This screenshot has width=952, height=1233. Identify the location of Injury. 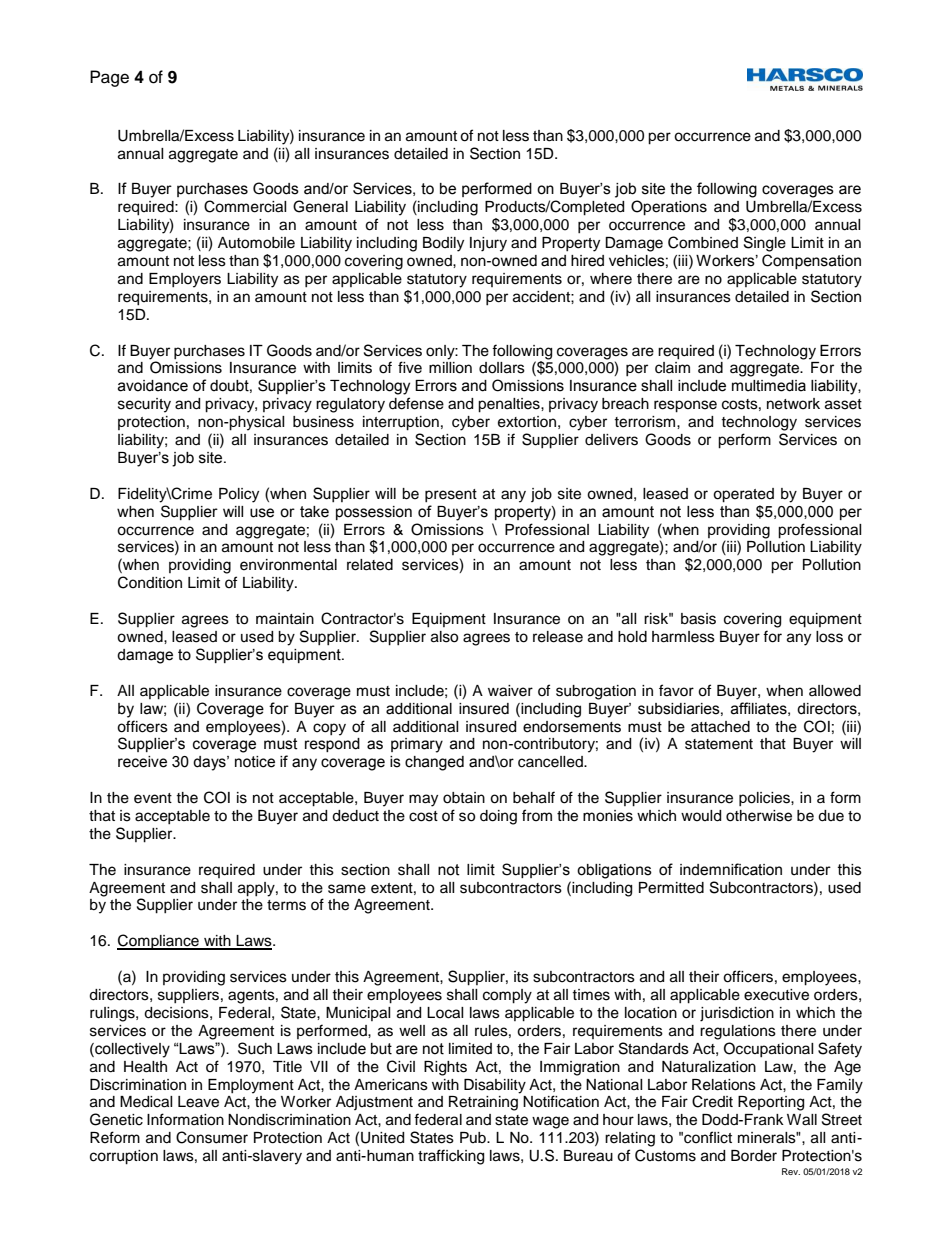
(488, 244).
